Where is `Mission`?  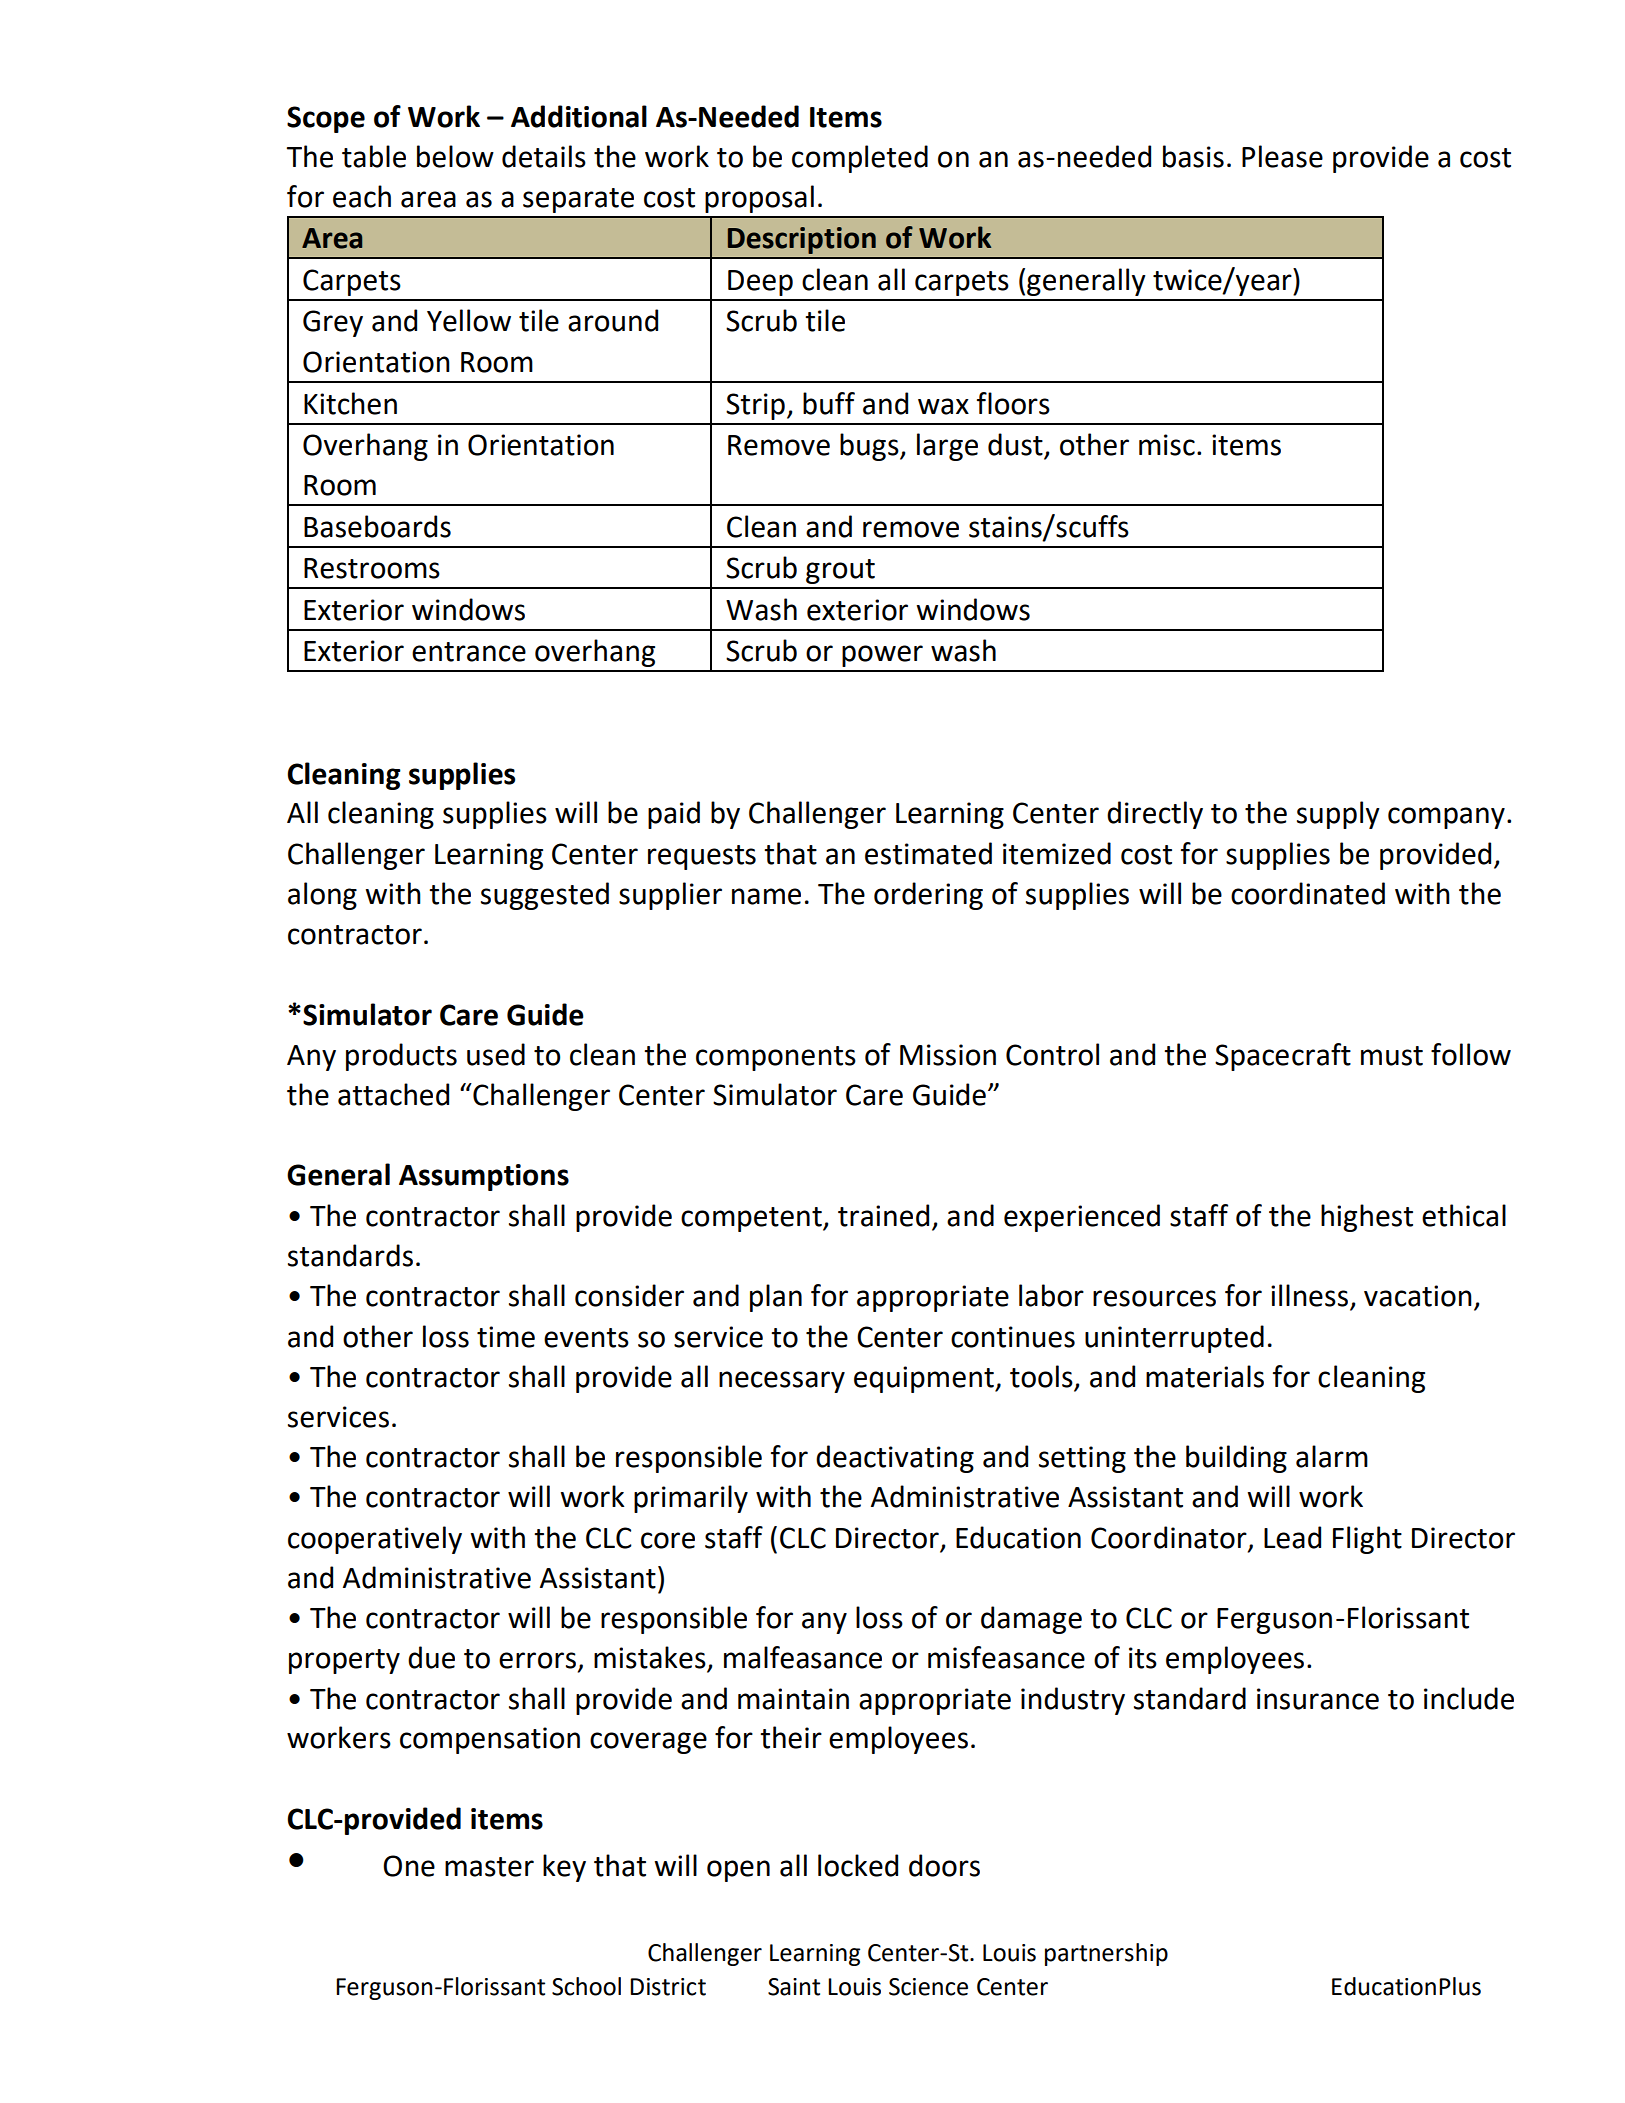
Mission is located at coordinates (948, 1055).
